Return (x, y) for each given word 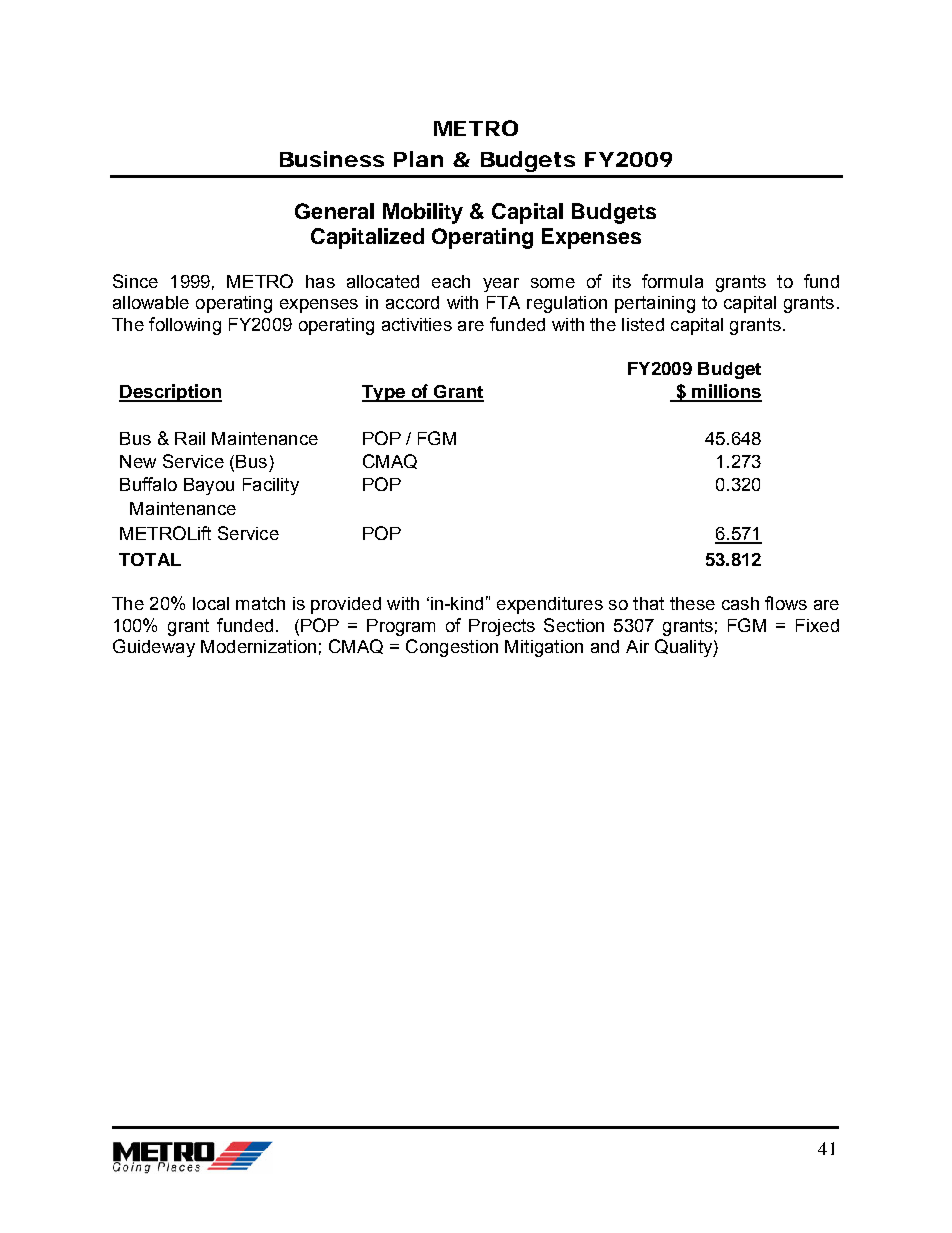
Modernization (258, 646)
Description (170, 393)
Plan (418, 159)
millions (726, 392)
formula (672, 281)
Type (384, 393)
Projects (502, 627)
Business (332, 159)
